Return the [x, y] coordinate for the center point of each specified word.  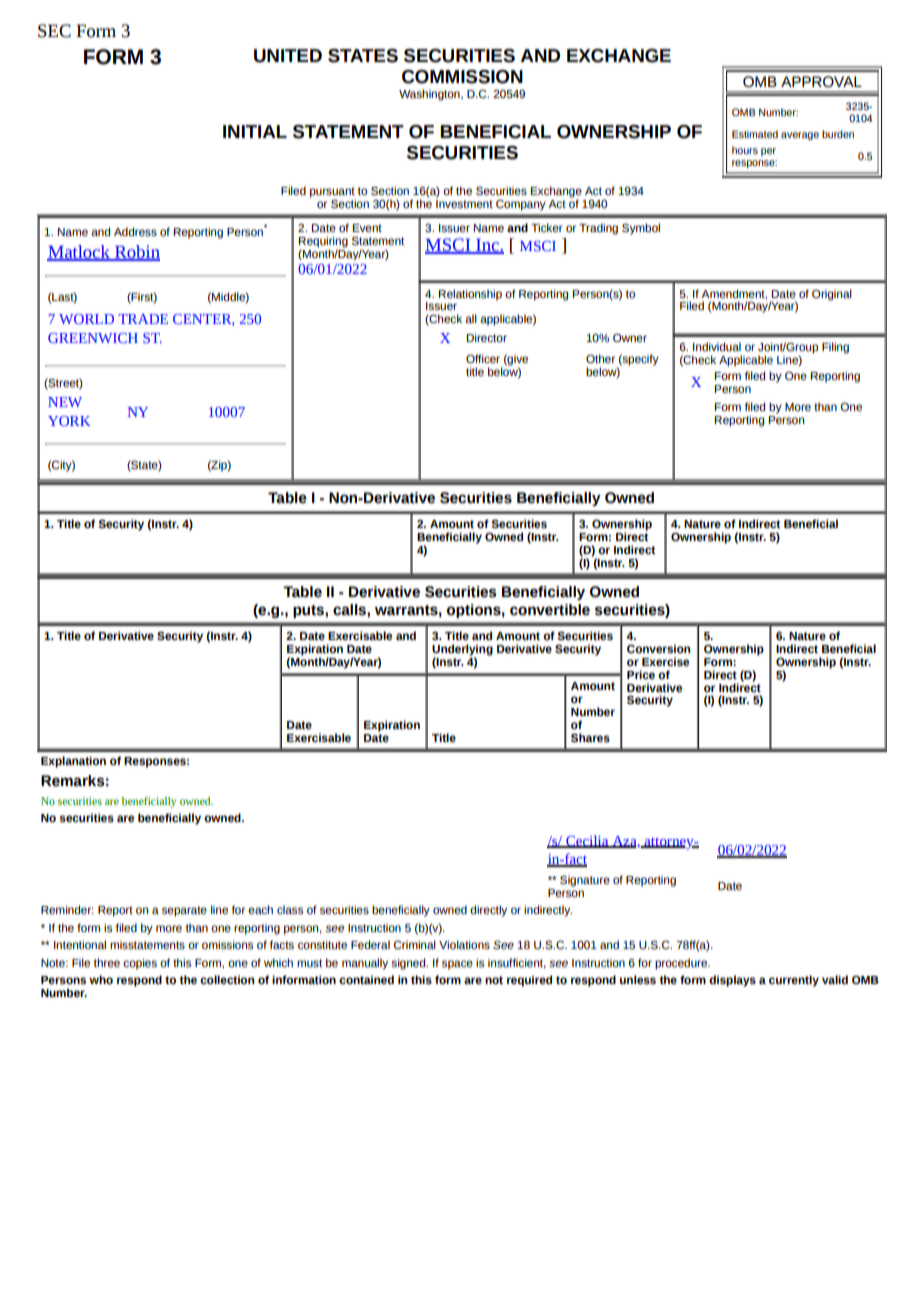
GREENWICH [93, 338]
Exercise [665, 661]
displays [732, 981]
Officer [483, 358]
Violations [464, 944]
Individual [717, 346]
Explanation [73, 762]
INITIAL [255, 131]
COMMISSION [462, 77]
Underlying [462, 651]
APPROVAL [821, 82]
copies [140, 964]
